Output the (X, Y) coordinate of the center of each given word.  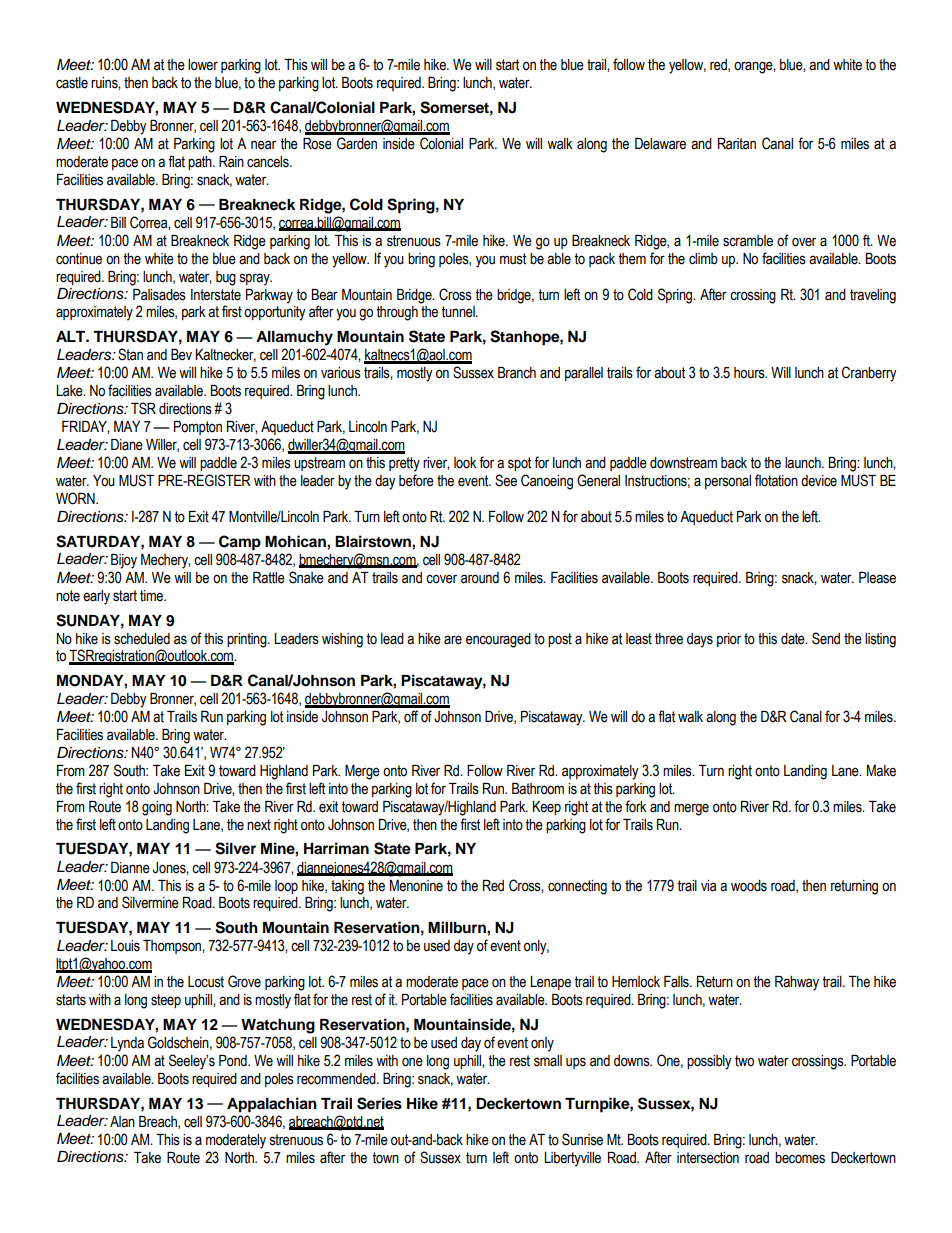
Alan (122, 1121)
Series (379, 1103)
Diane (127, 445)
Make (881, 771)
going (157, 808)
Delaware (660, 144)
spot (519, 464)
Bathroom (538, 789)
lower (203, 65)
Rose (317, 144)
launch (804, 463)
